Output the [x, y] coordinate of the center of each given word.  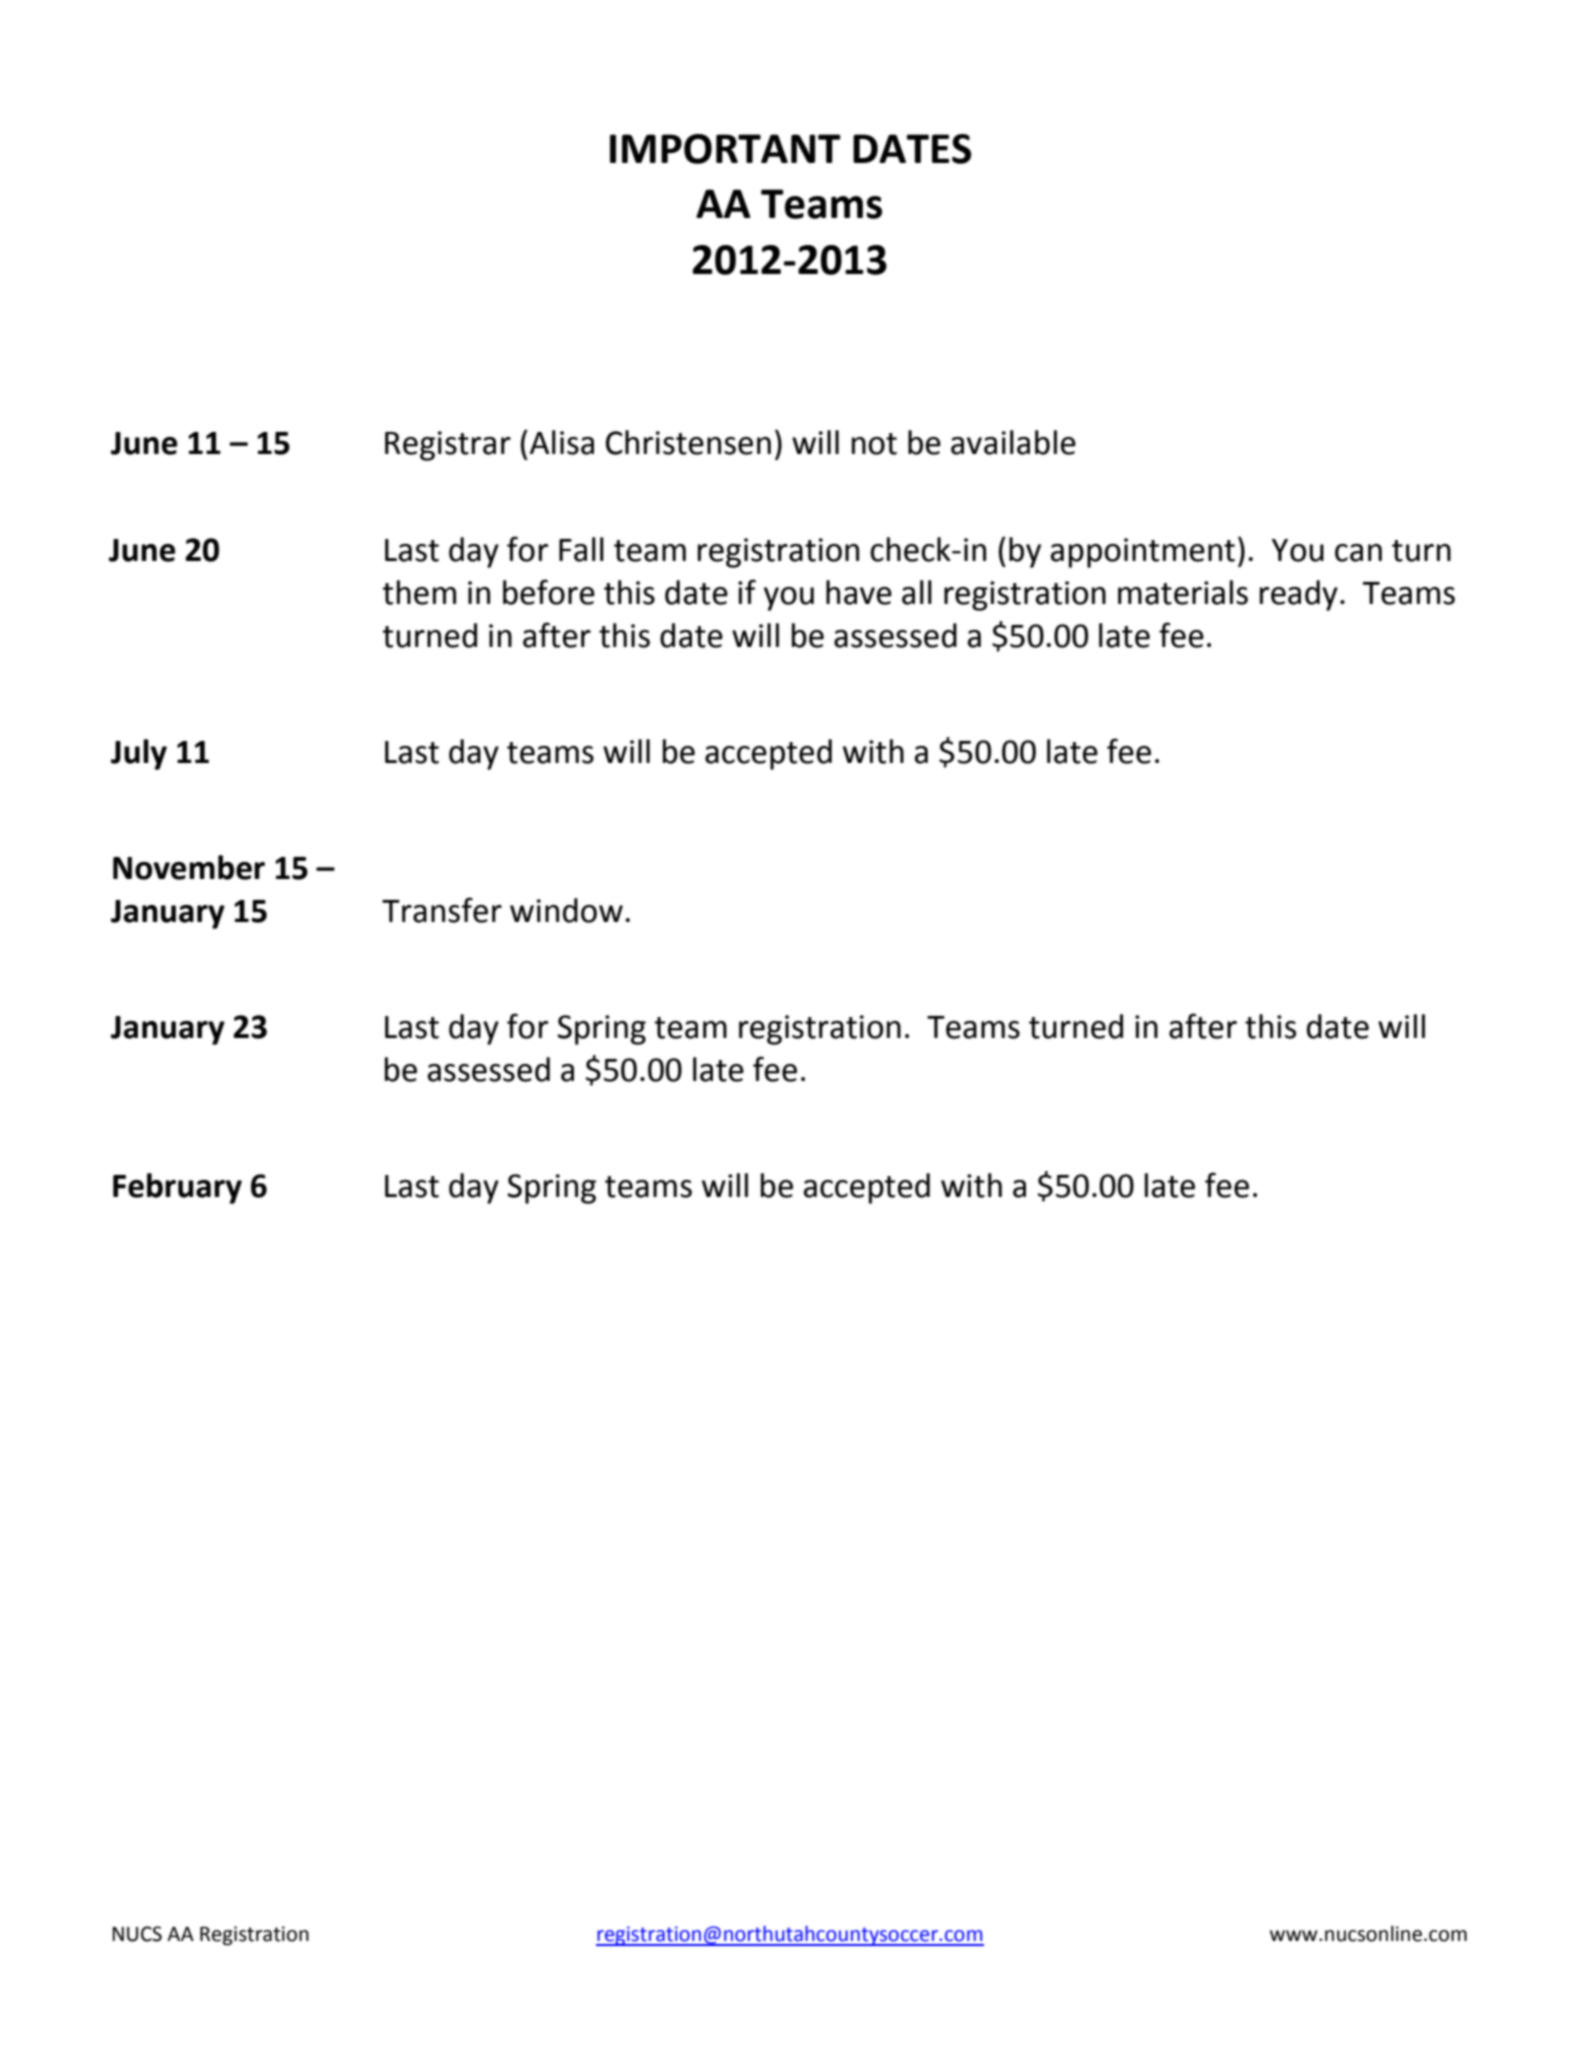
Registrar [448, 446]
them [419, 592]
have [859, 592]
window [566, 910]
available [1013, 442]
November [189, 867]
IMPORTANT [725, 149]
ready [1299, 595]
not [874, 444]
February [177, 1188]
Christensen [688, 442]
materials [1183, 592]
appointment [1142, 553]
